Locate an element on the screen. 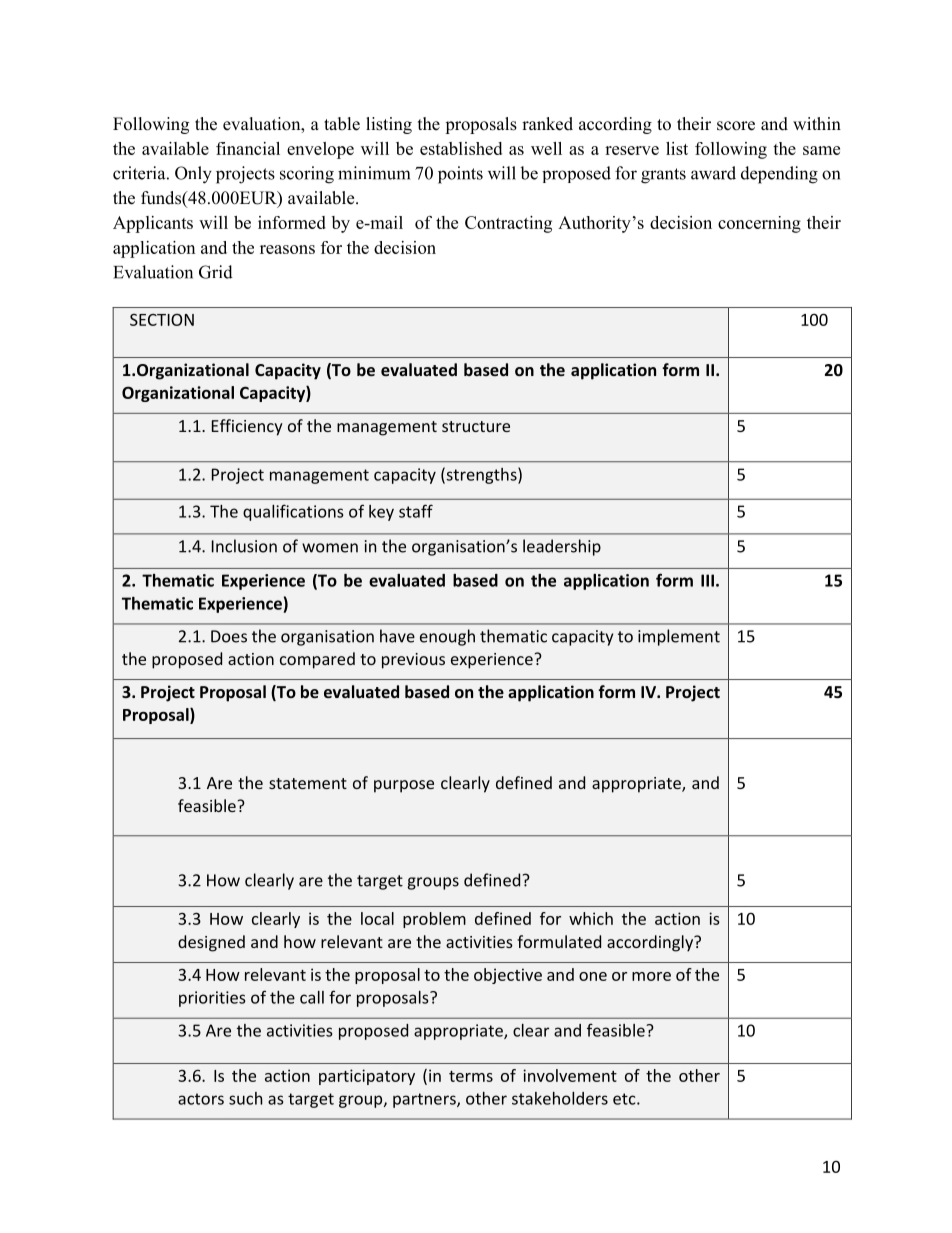 The height and width of the screenshot is (1233, 952). financial is located at coordinates (248, 148).
